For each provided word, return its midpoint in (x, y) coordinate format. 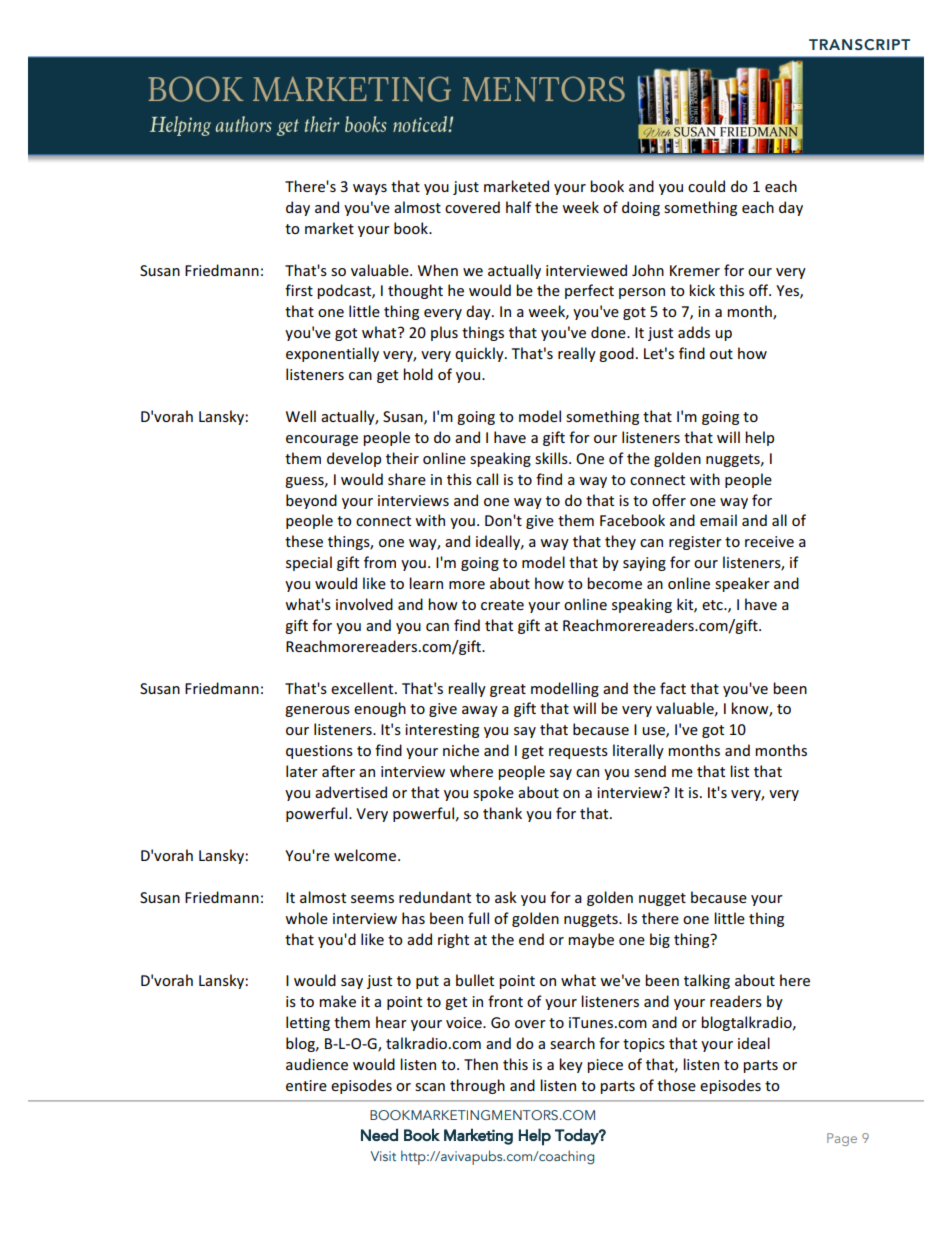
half (519, 207)
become (614, 583)
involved (364, 604)
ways (370, 189)
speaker (742, 584)
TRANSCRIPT (859, 45)
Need (379, 1134)
